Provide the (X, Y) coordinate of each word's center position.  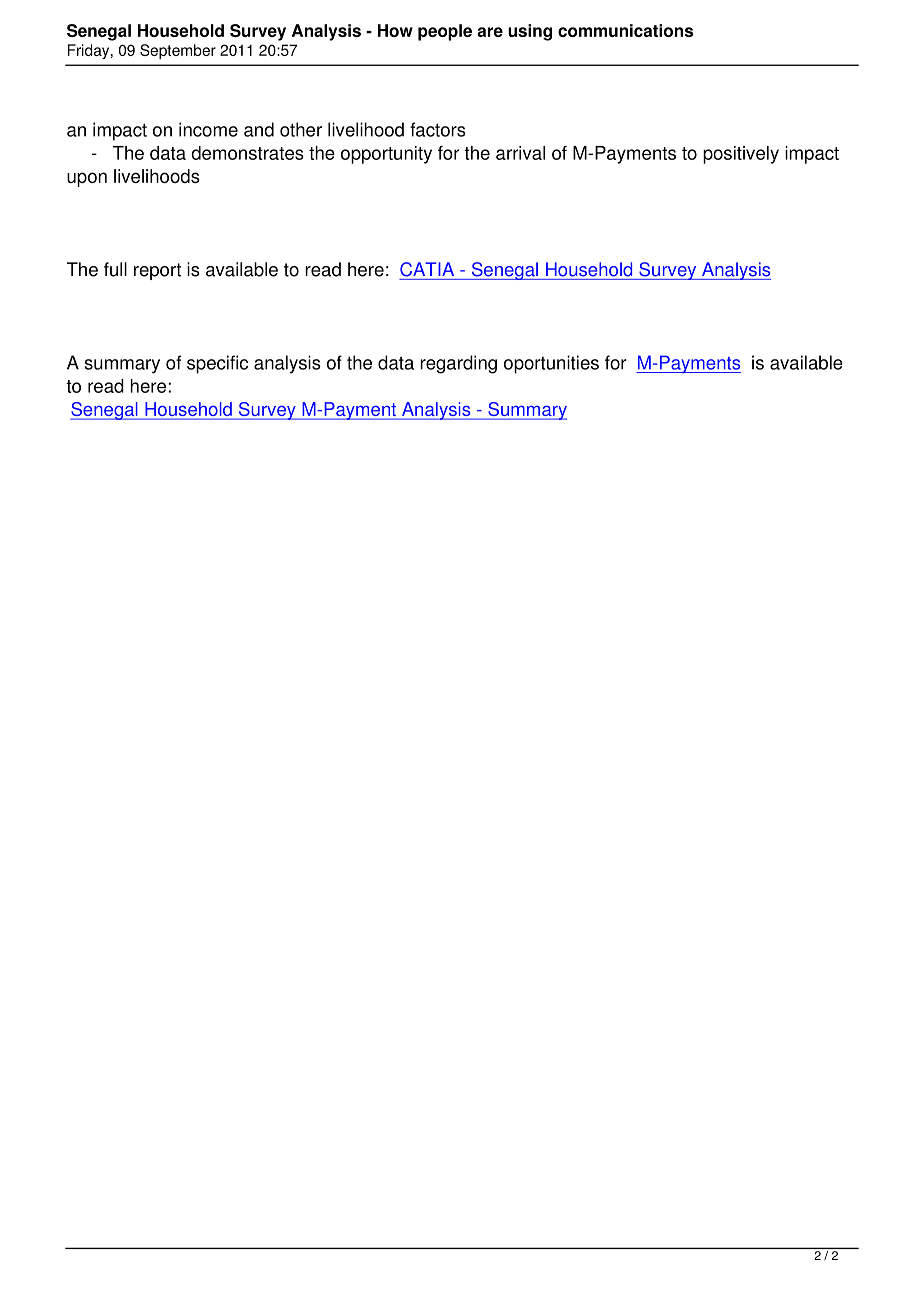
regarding (458, 364)
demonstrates (247, 153)
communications (625, 30)
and (259, 129)
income (208, 129)
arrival (520, 153)
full (115, 269)
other (301, 129)
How (395, 30)
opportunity (386, 155)
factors (438, 129)
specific (217, 364)
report (157, 271)
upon (87, 179)
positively (741, 155)
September (178, 51)
